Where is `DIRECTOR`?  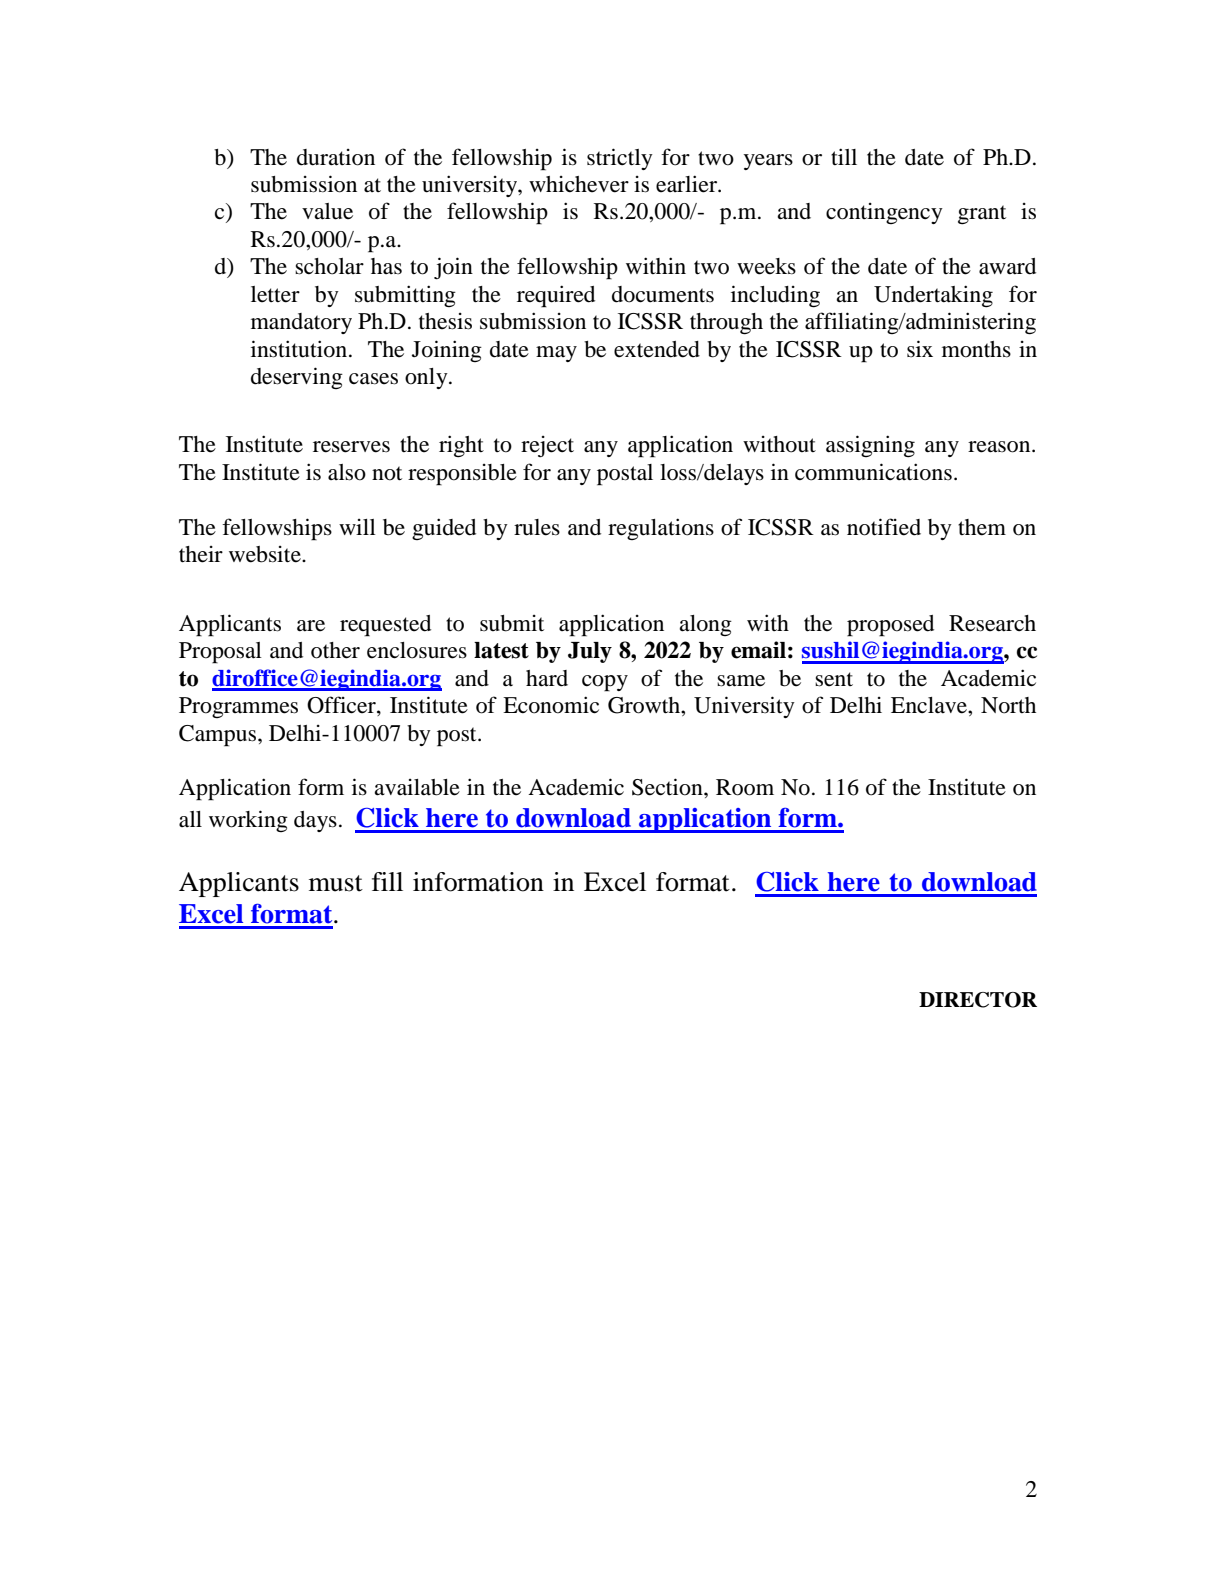
DIRECTOR is located at coordinates (978, 1000).
